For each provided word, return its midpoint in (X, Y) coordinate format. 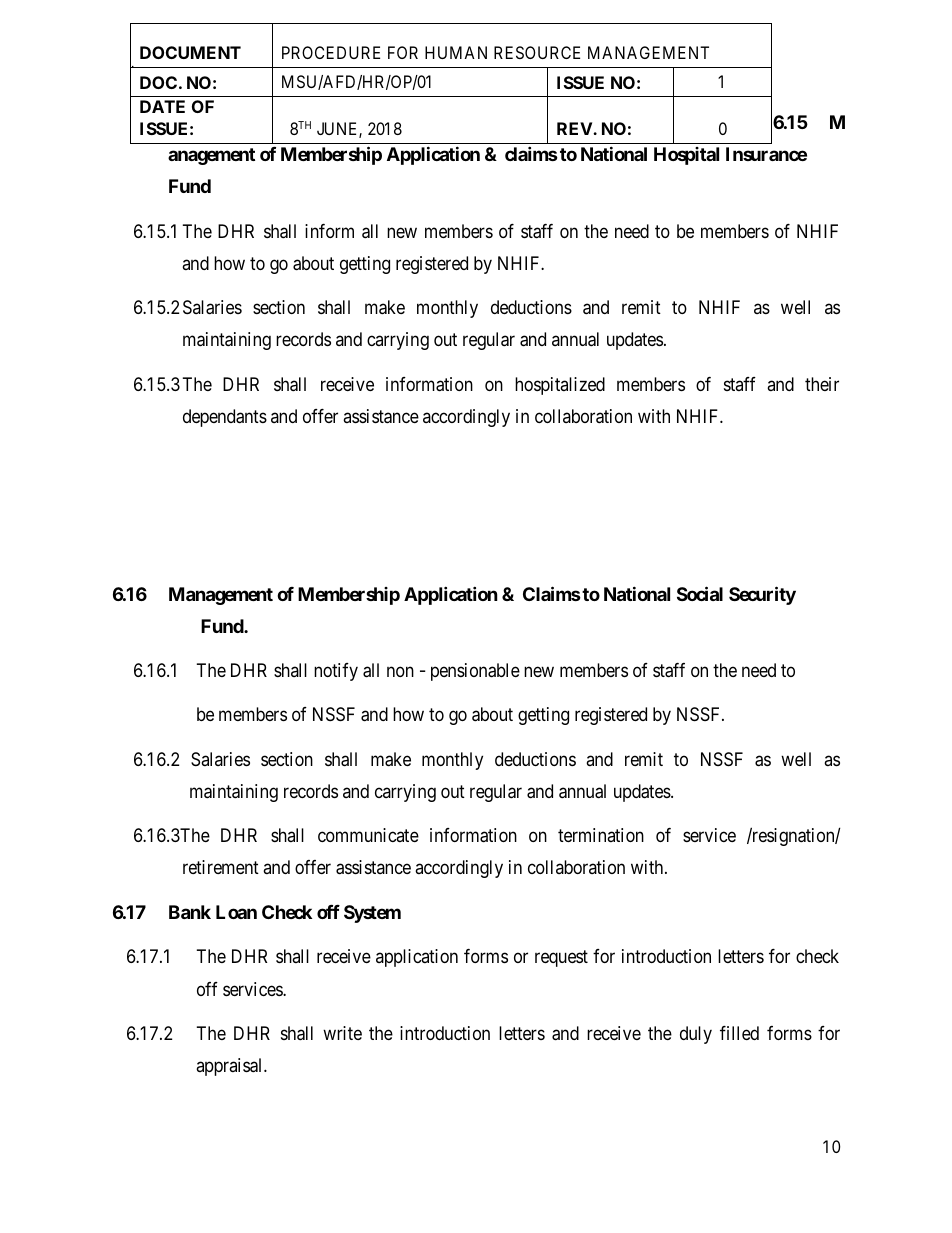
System (372, 914)
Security (762, 595)
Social (700, 593)
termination (601, 835)
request (561, 959)
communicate (368, 835)
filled (739, 1033)
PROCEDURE (331, 52)
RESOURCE (537, 52)
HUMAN (456, 52)
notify (336, 672)
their (822, 384)
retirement (221, 867)
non (400, 672)
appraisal (230, 1067)
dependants (225, 418)
